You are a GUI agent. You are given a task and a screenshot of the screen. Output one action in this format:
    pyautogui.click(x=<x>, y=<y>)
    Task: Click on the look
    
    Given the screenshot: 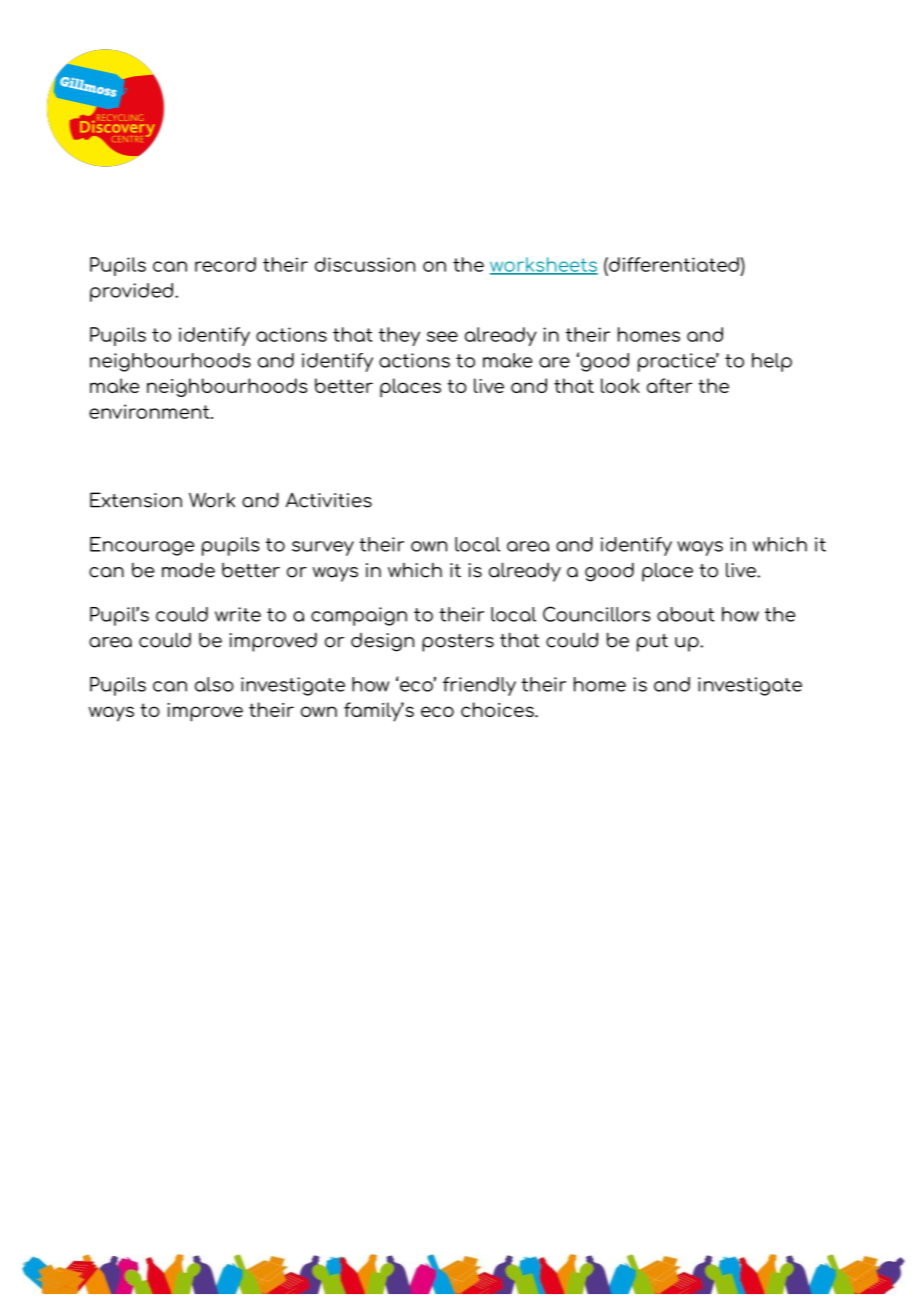 What is the action you would take?
    pyautogui.click(x=620, y=385)
